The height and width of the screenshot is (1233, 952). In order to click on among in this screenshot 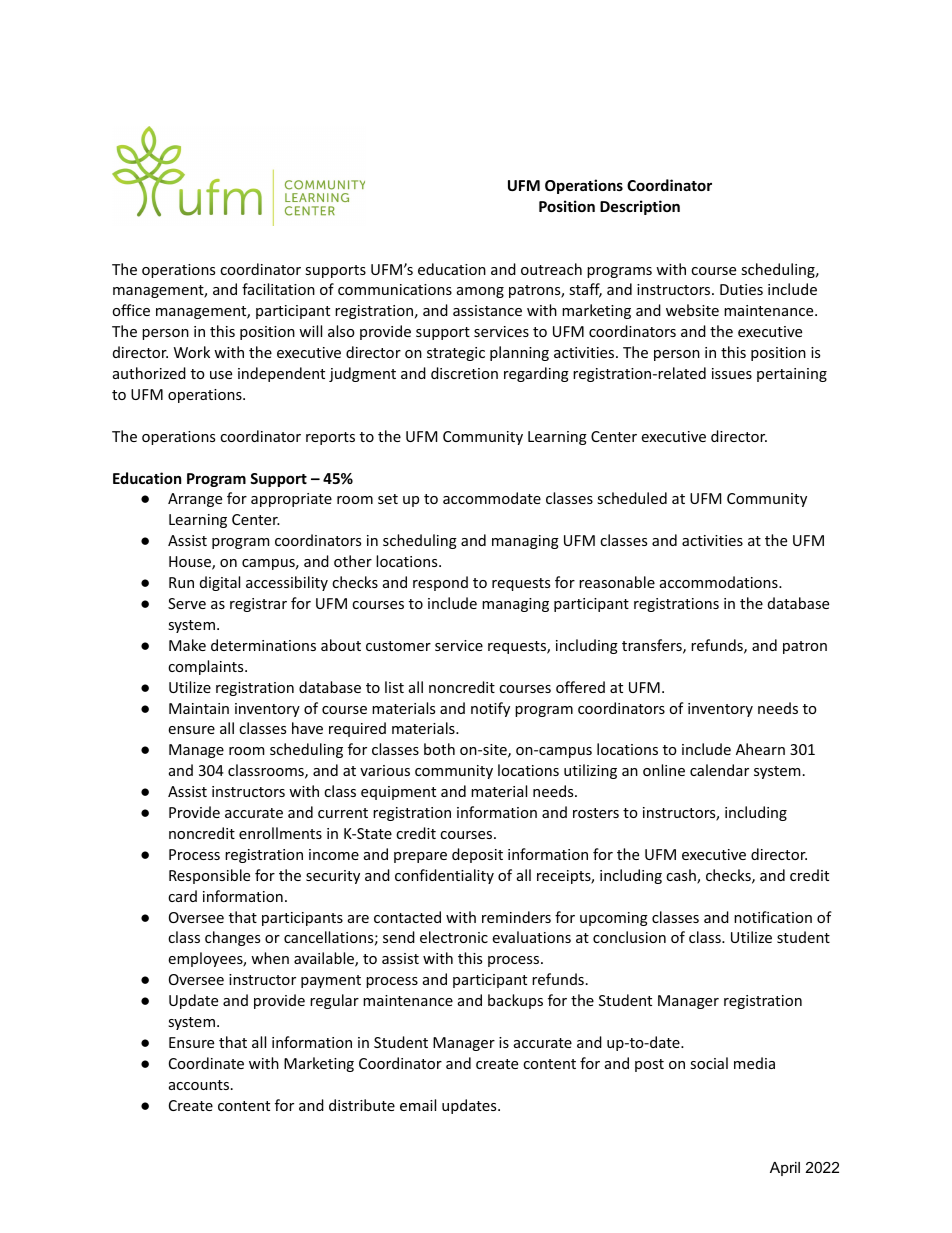, I will do `click(480, 292)`.
